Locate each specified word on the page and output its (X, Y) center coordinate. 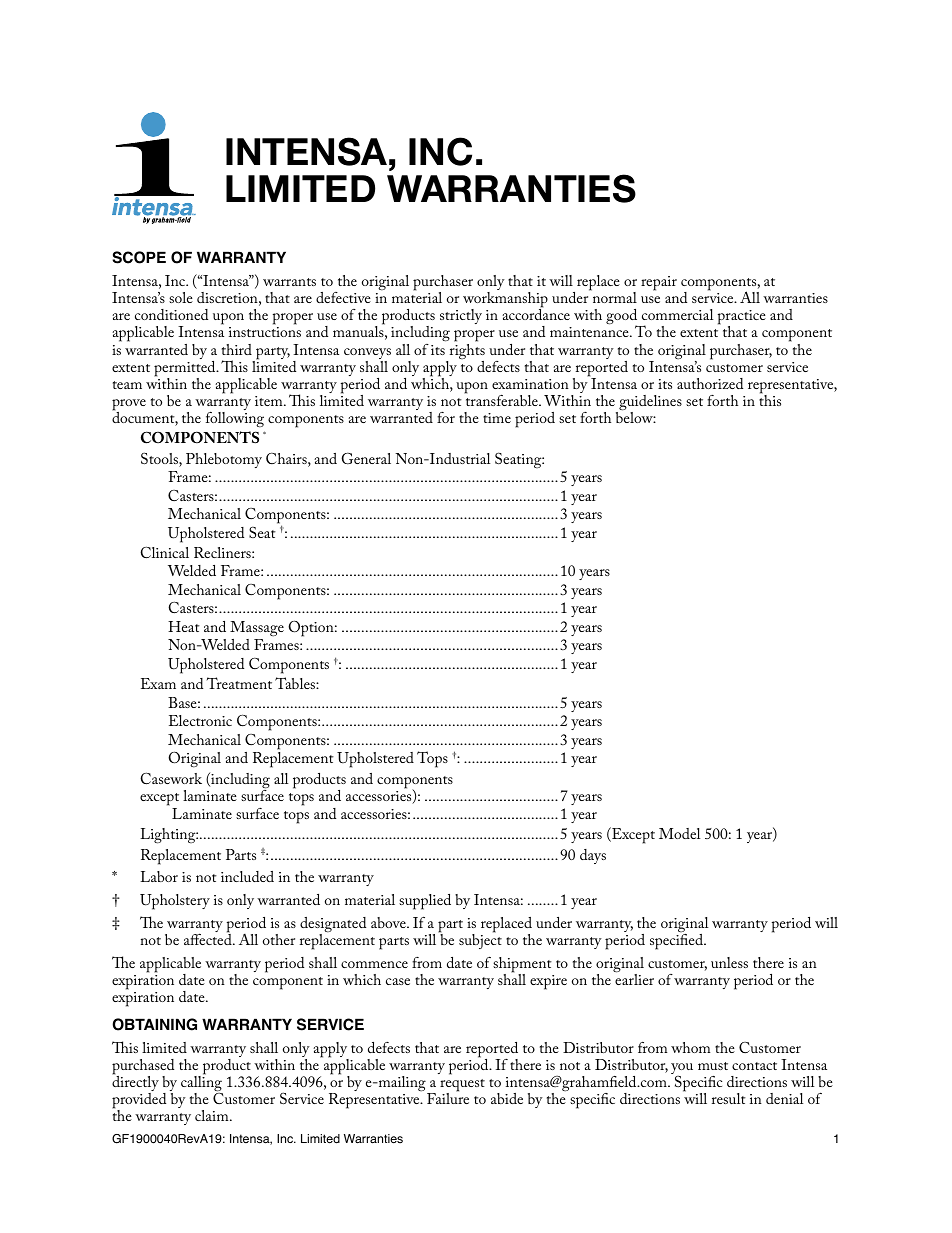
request (462, 1086)
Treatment (239, 683)
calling (202, 1084)
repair (659, 283)
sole (181, 297)
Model (680, 833)
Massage (257, 629)
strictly (461, 316)
